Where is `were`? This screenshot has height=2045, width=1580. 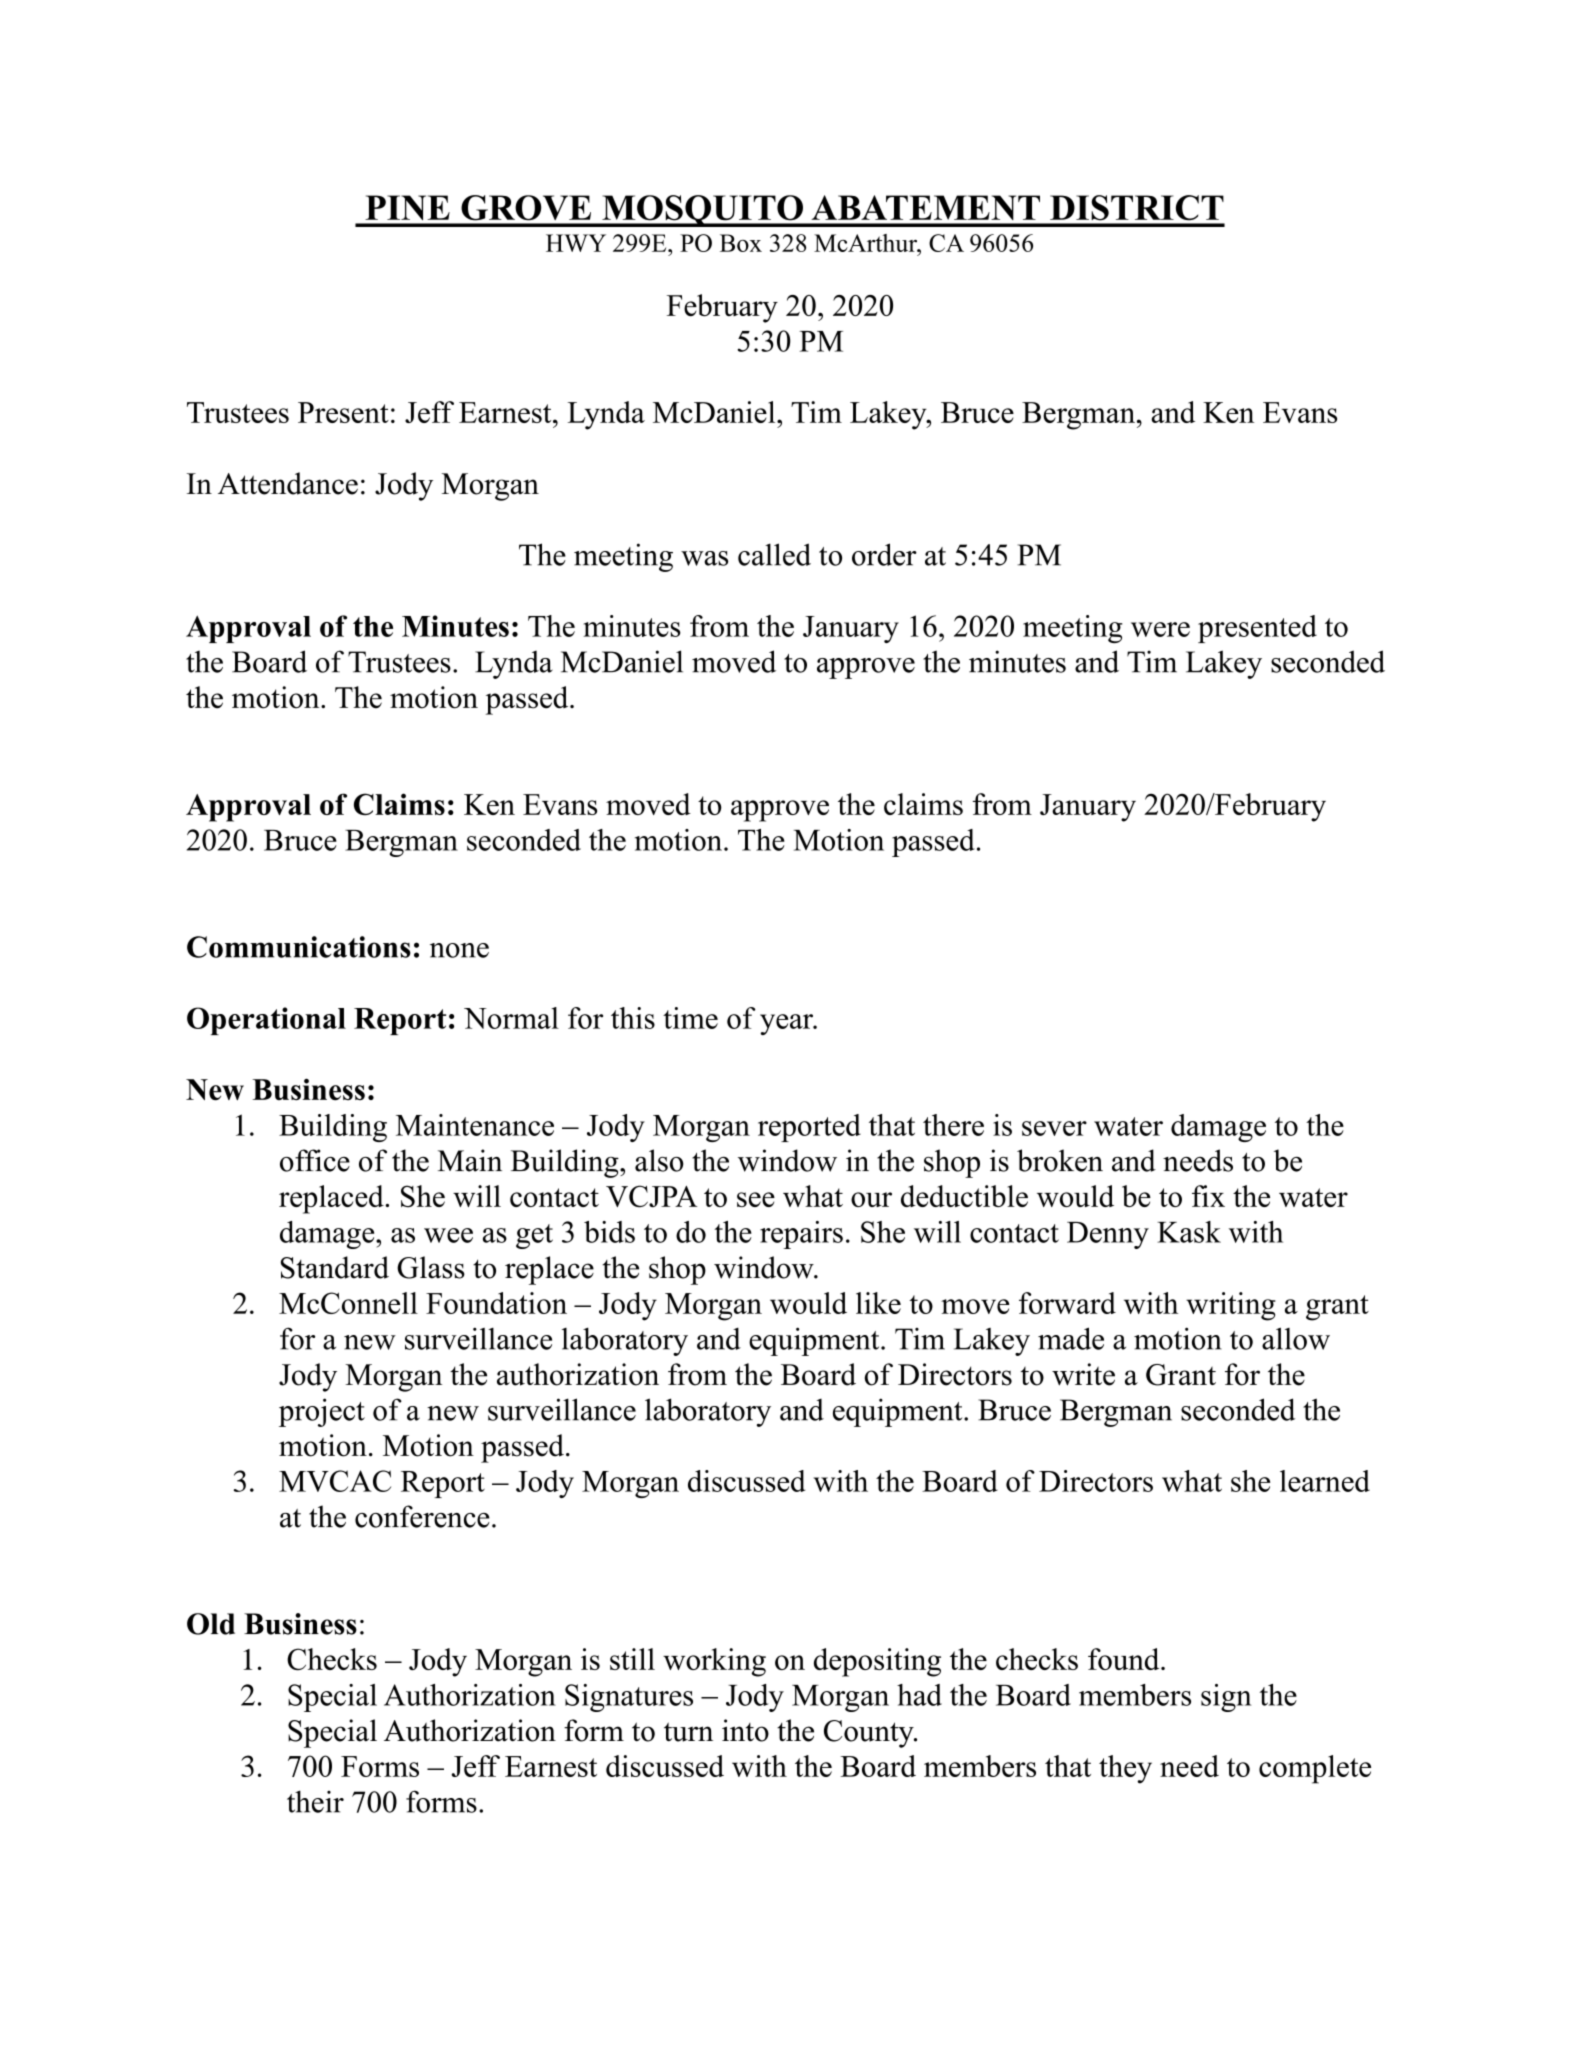
were is located at coordinates (1160, 629).
